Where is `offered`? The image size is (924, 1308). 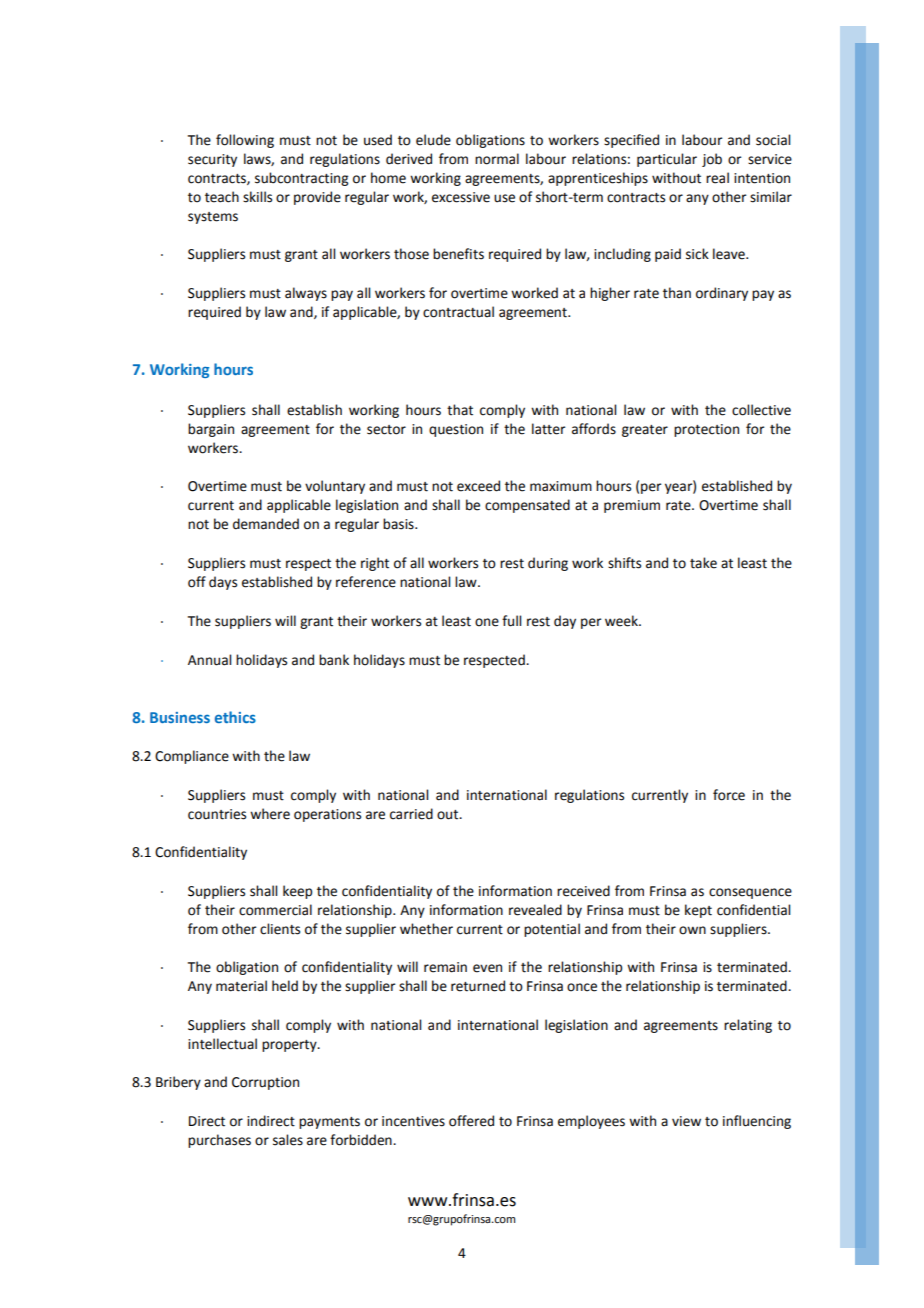
offered is located at coordinates (471, 1121).
